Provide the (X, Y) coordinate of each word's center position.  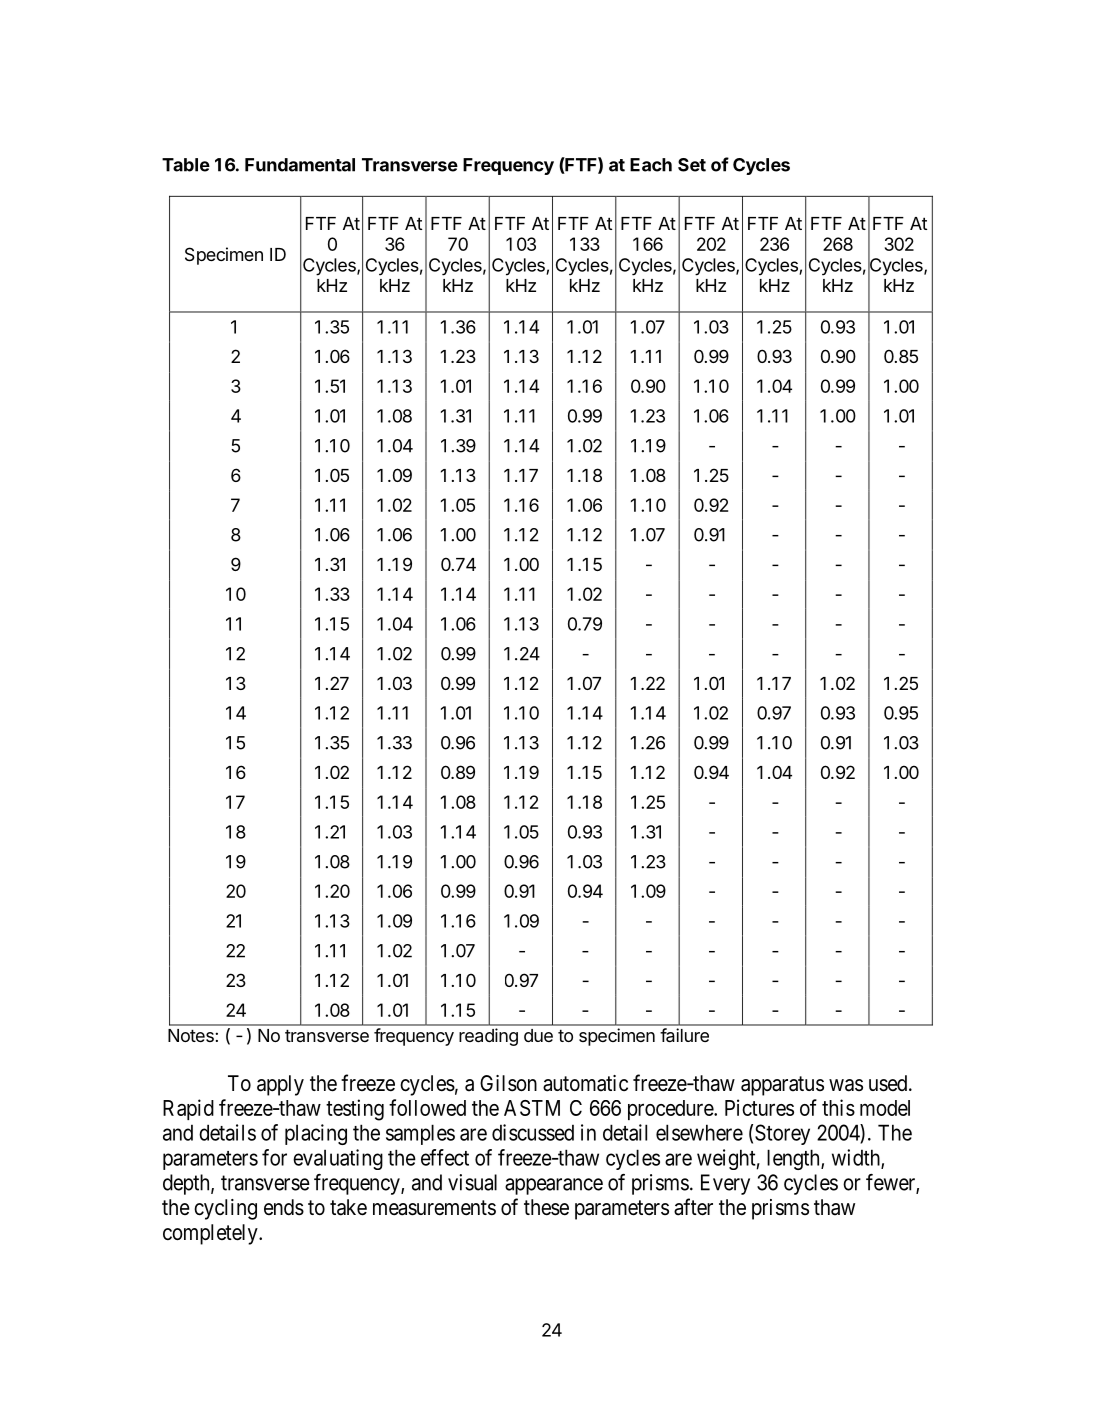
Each (651, 165)
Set (692, 165)
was (846, 1085)
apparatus (782, 1086)
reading (488, 1037)
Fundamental (300, 165)
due (538, 1035)
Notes (192, 1035)
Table (186, 165)
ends (284, 1207)
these (546, 1207)
